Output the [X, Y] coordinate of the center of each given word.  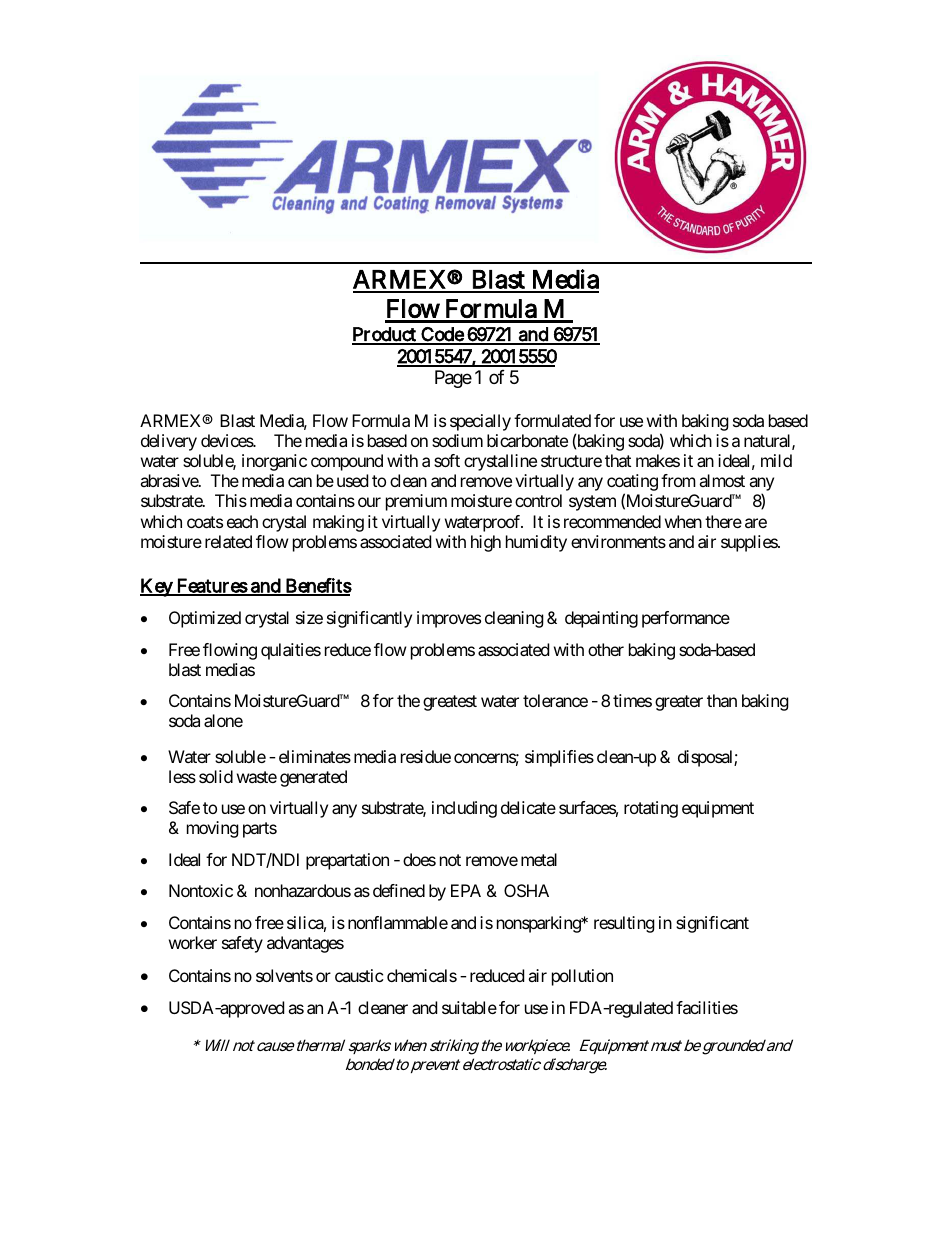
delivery [169, 442]
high [486, 543]
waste [257, 777]
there [723, 521]
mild [776, 460]
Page [453, 379]
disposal [705, 758]
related [228, 541]
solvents [284, 975]
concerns [486, 759]
